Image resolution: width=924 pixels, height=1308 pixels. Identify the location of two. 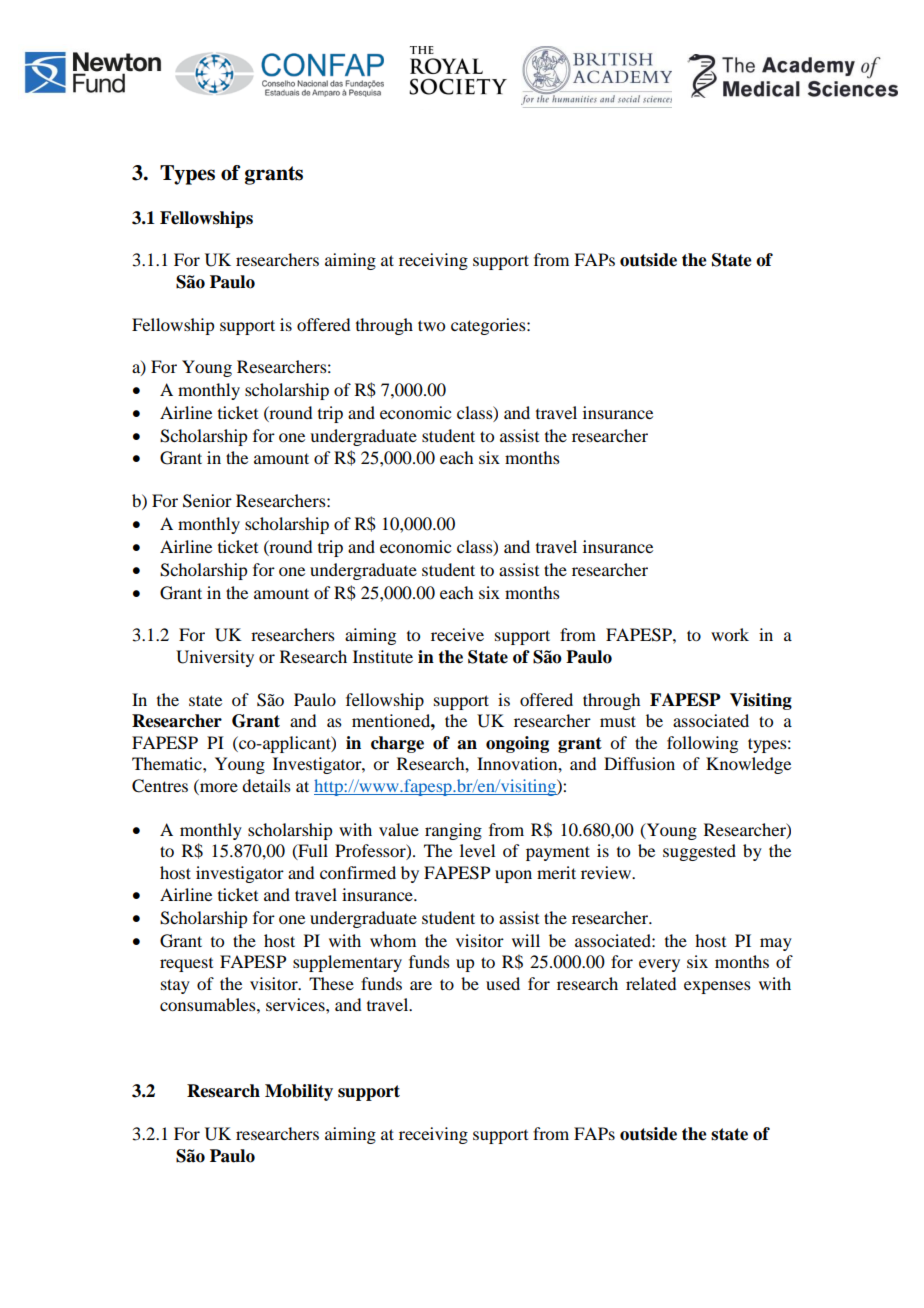
(431, 325).
